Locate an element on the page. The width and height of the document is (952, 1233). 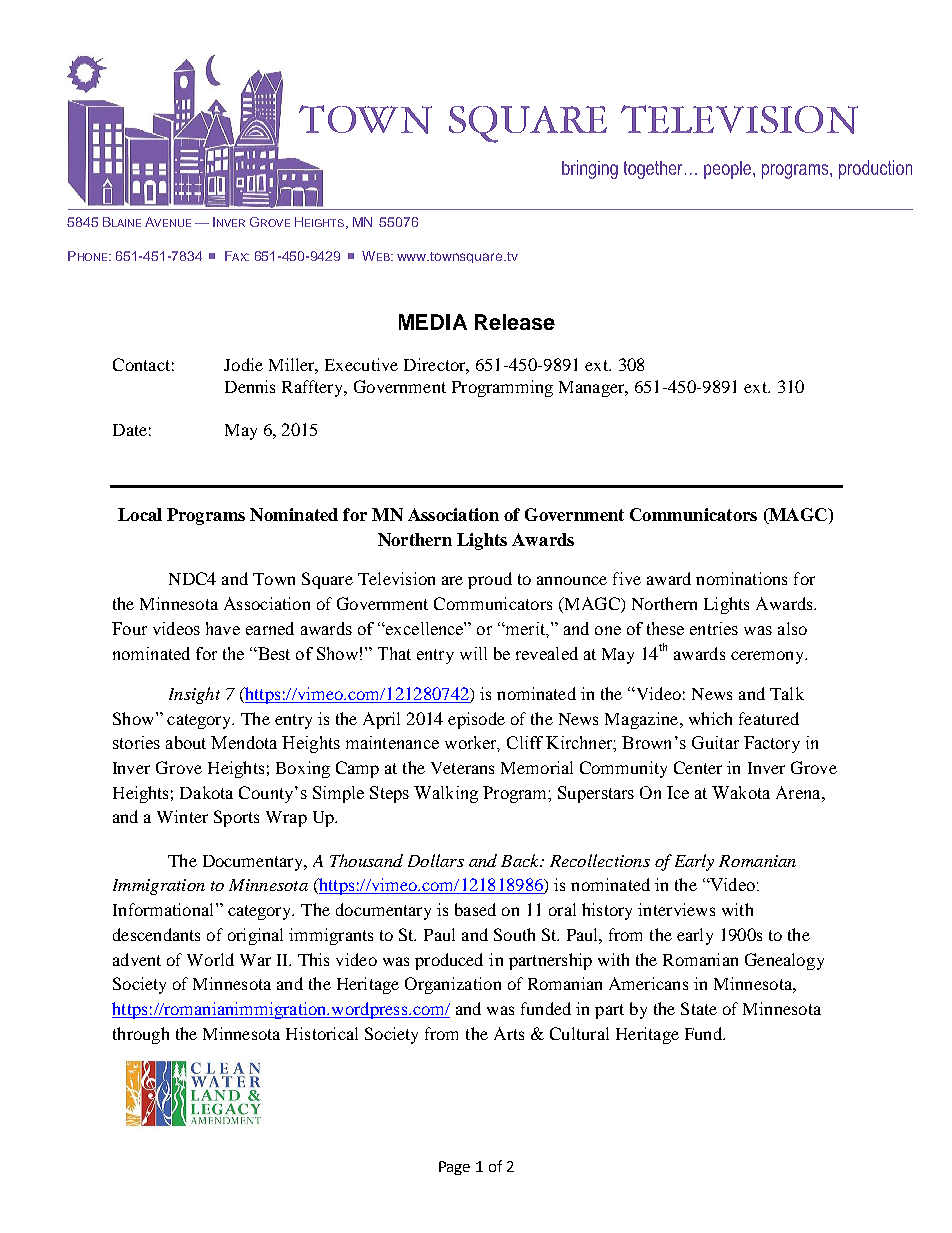
through is located at coordinates (141, 1035).
